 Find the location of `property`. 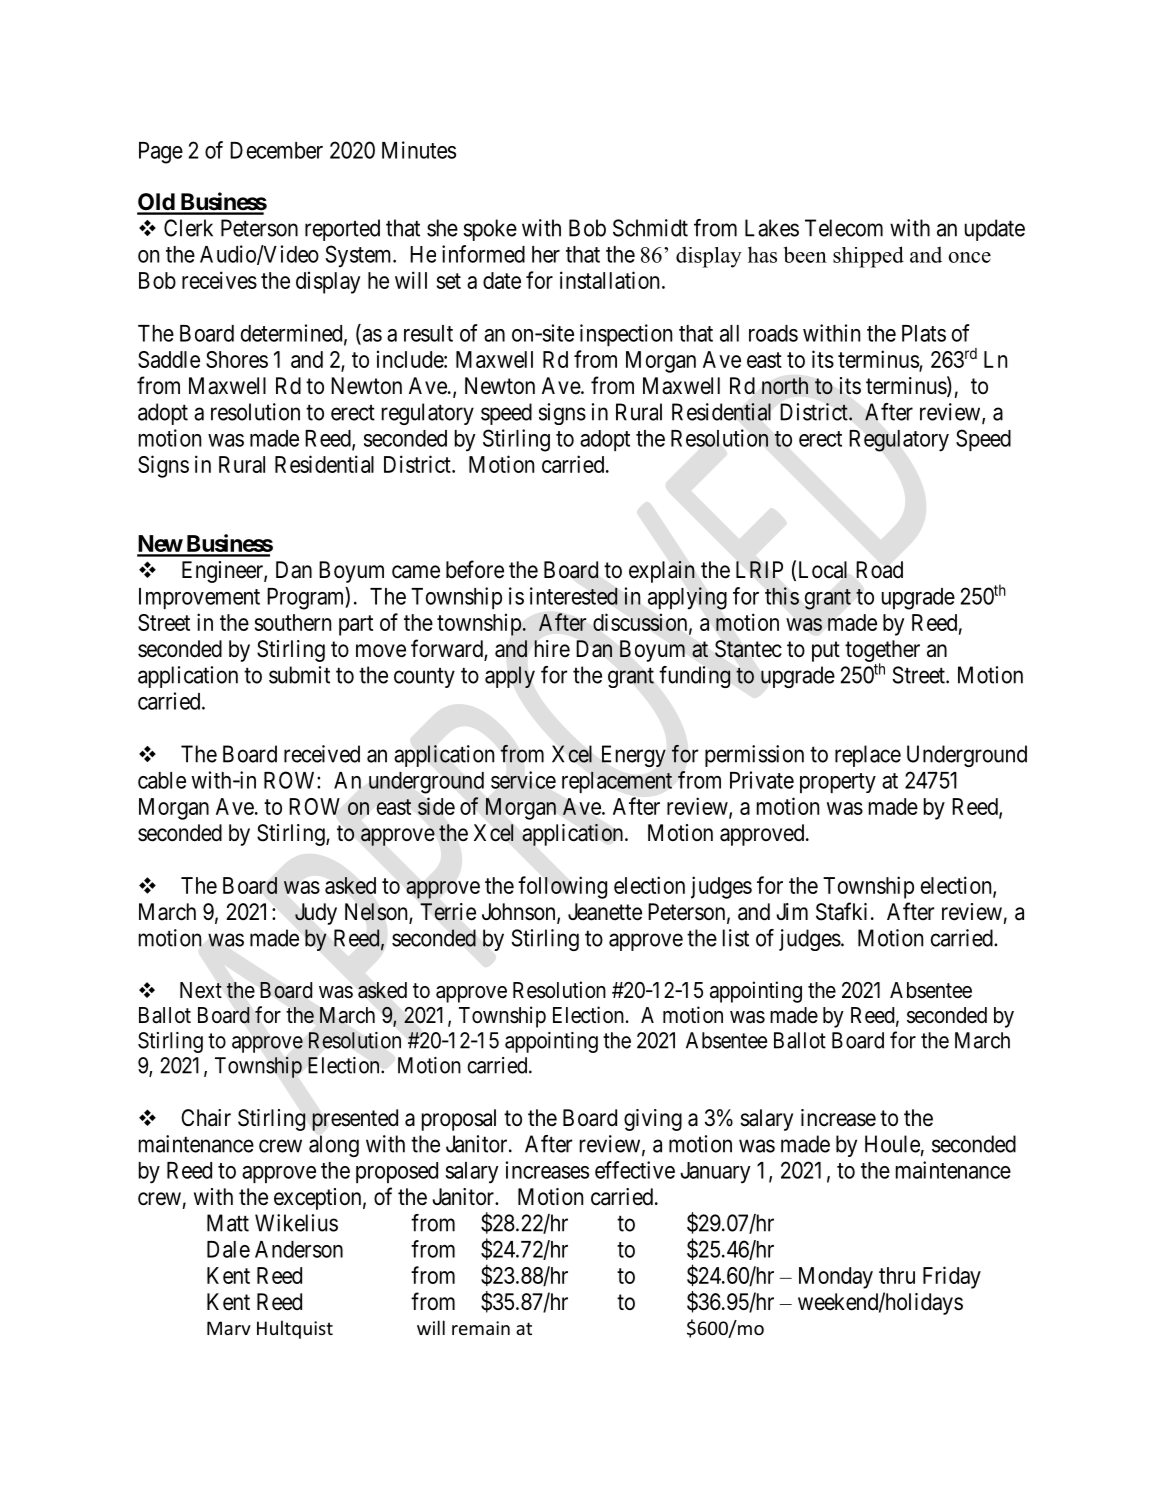

property is located at coordinates (838, 783).
